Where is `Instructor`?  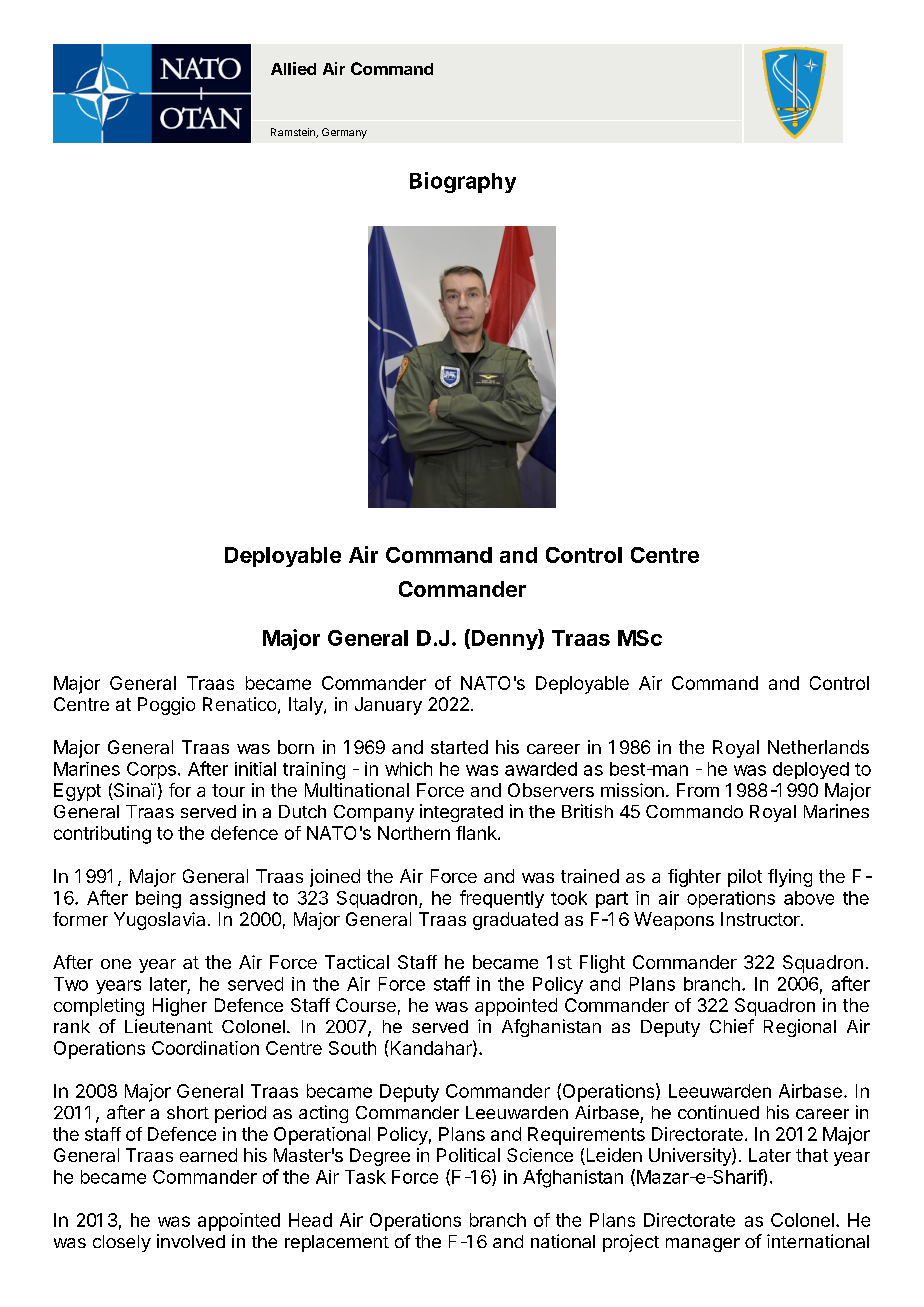 Instructor is located at coordinates (761, 919).
